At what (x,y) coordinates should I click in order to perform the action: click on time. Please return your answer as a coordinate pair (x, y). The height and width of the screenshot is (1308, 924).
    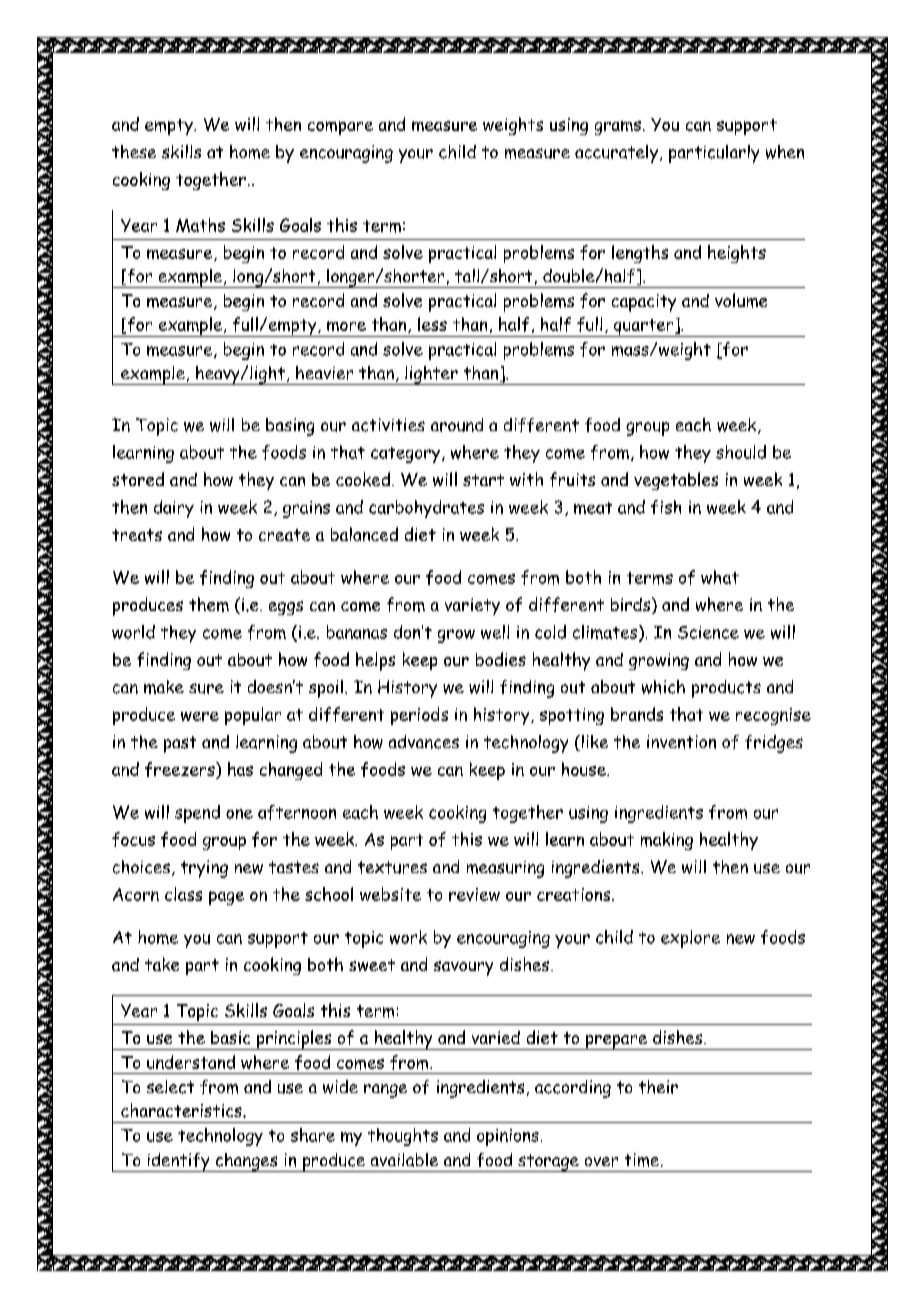
    Looking at the image, I should click on (643, 1160).
